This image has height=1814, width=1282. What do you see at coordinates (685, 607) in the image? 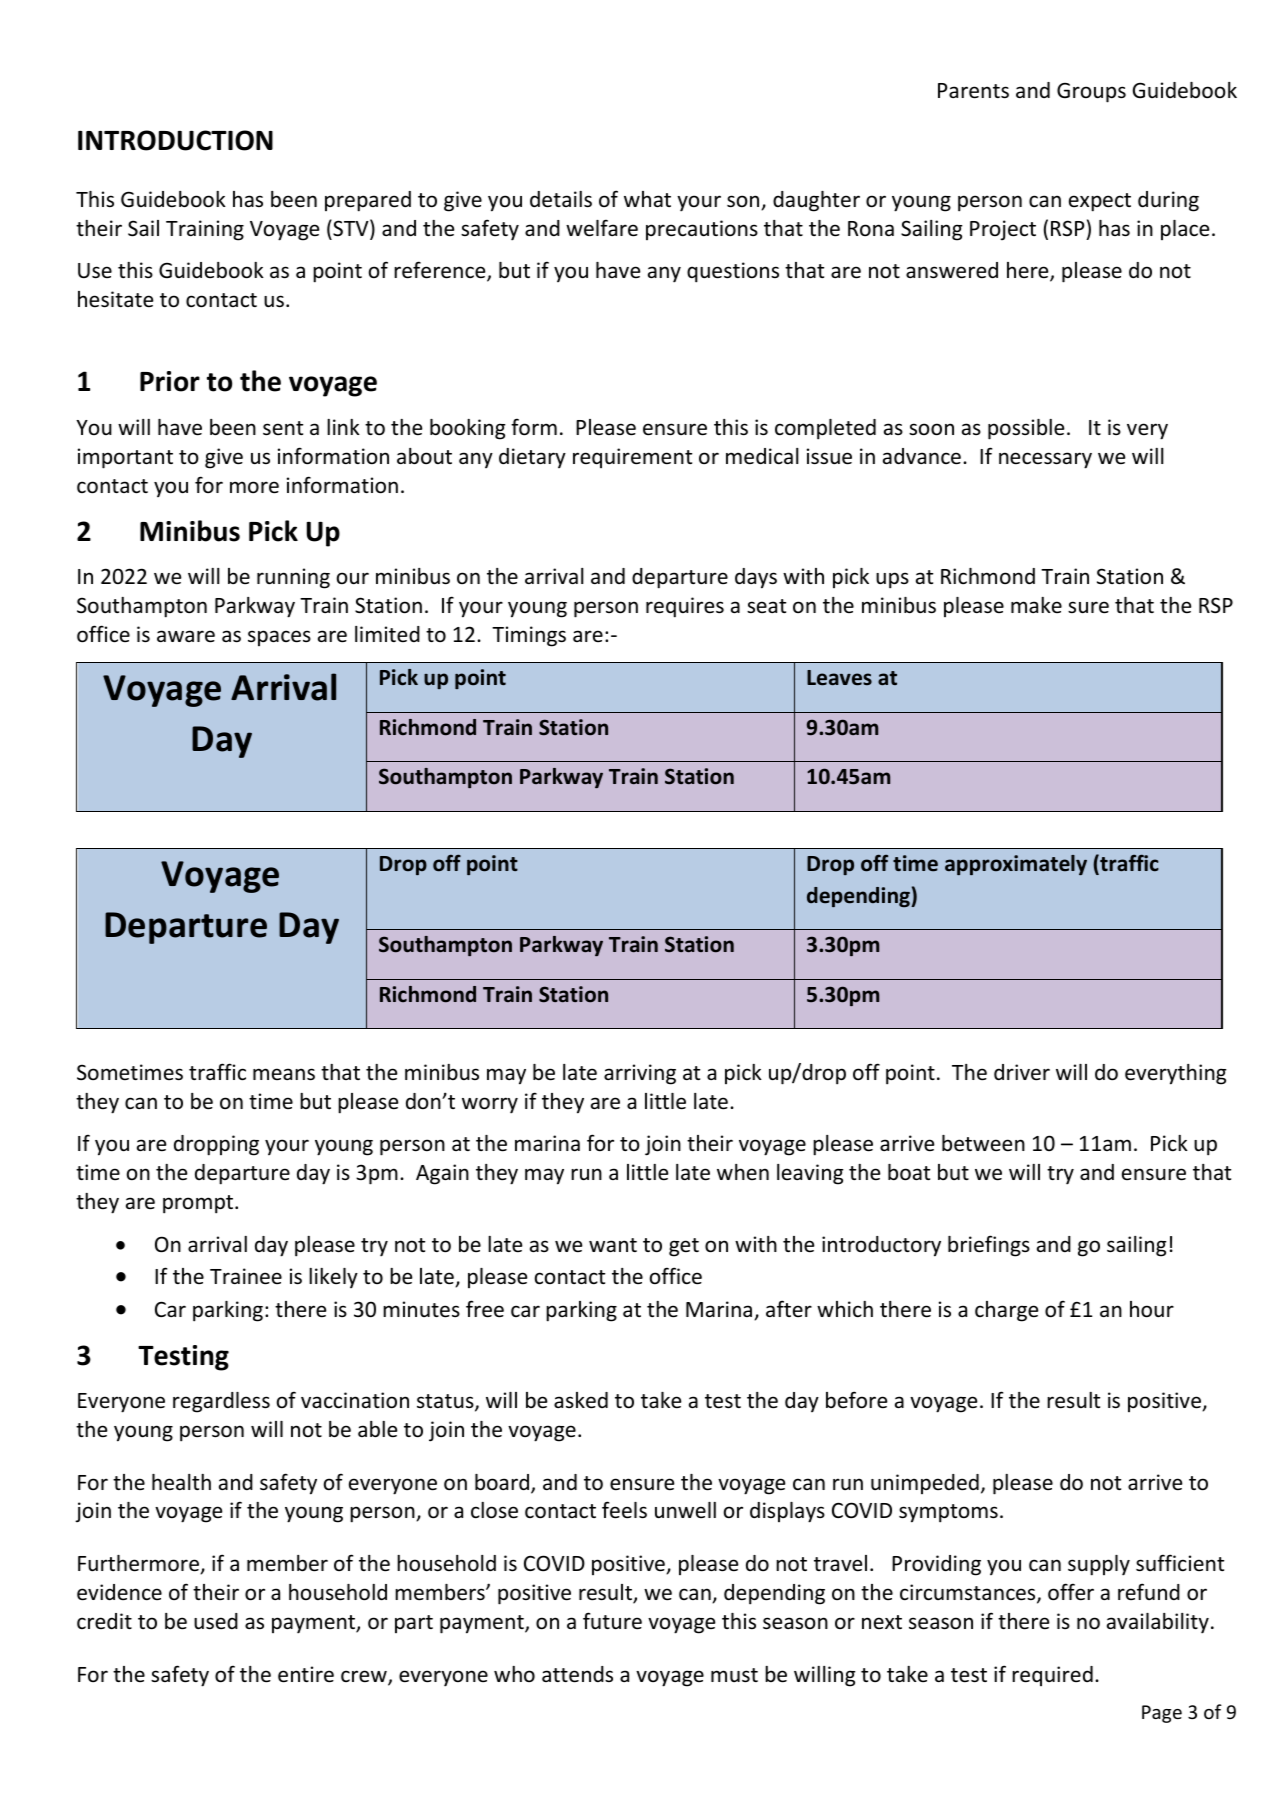
I see `requires` at bounding box center [685, 607].
